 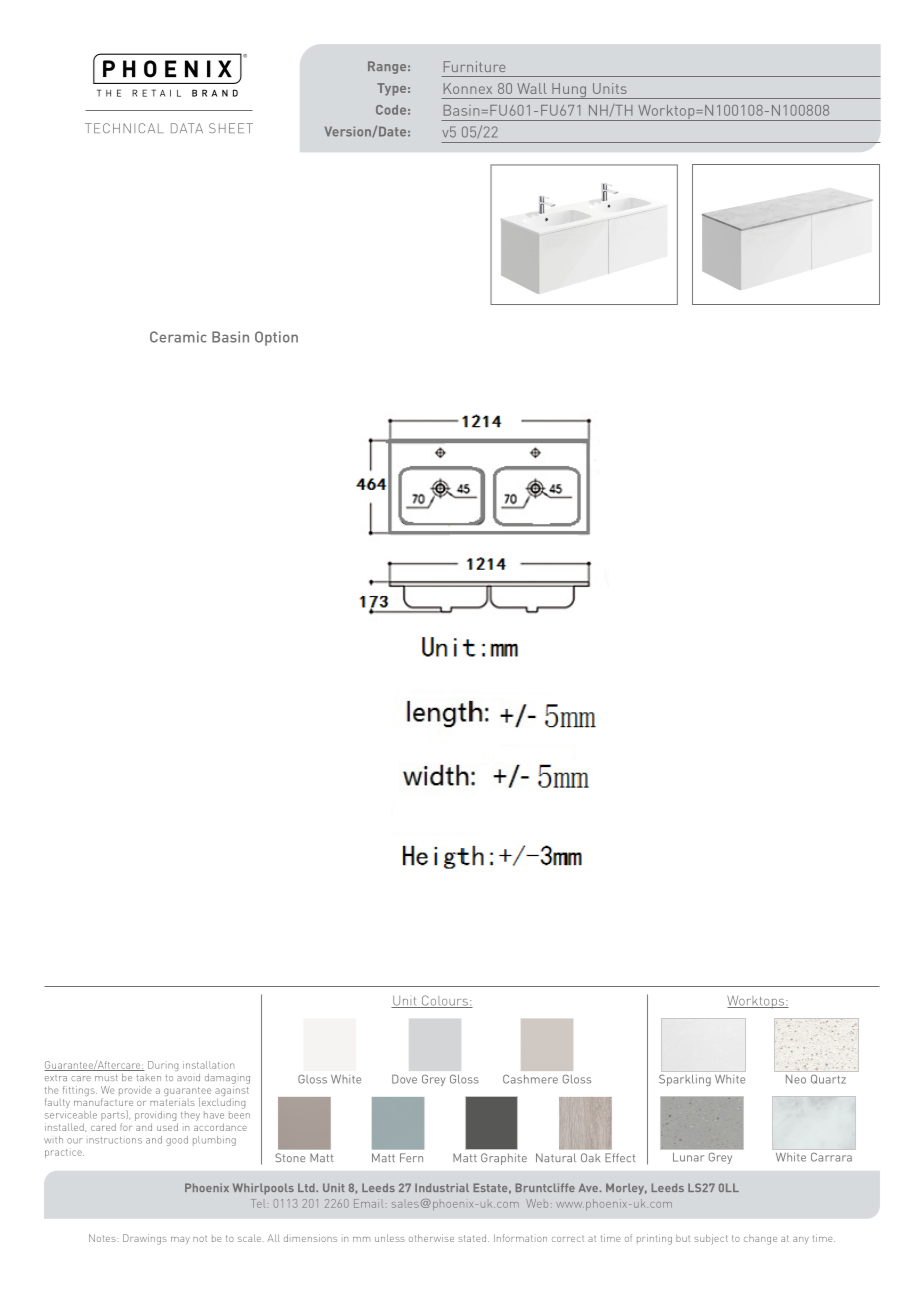 What do you see at coordinates (145, 1239) in the screenshot?
I see `Drawings` at bounding box center [145, 1239].
